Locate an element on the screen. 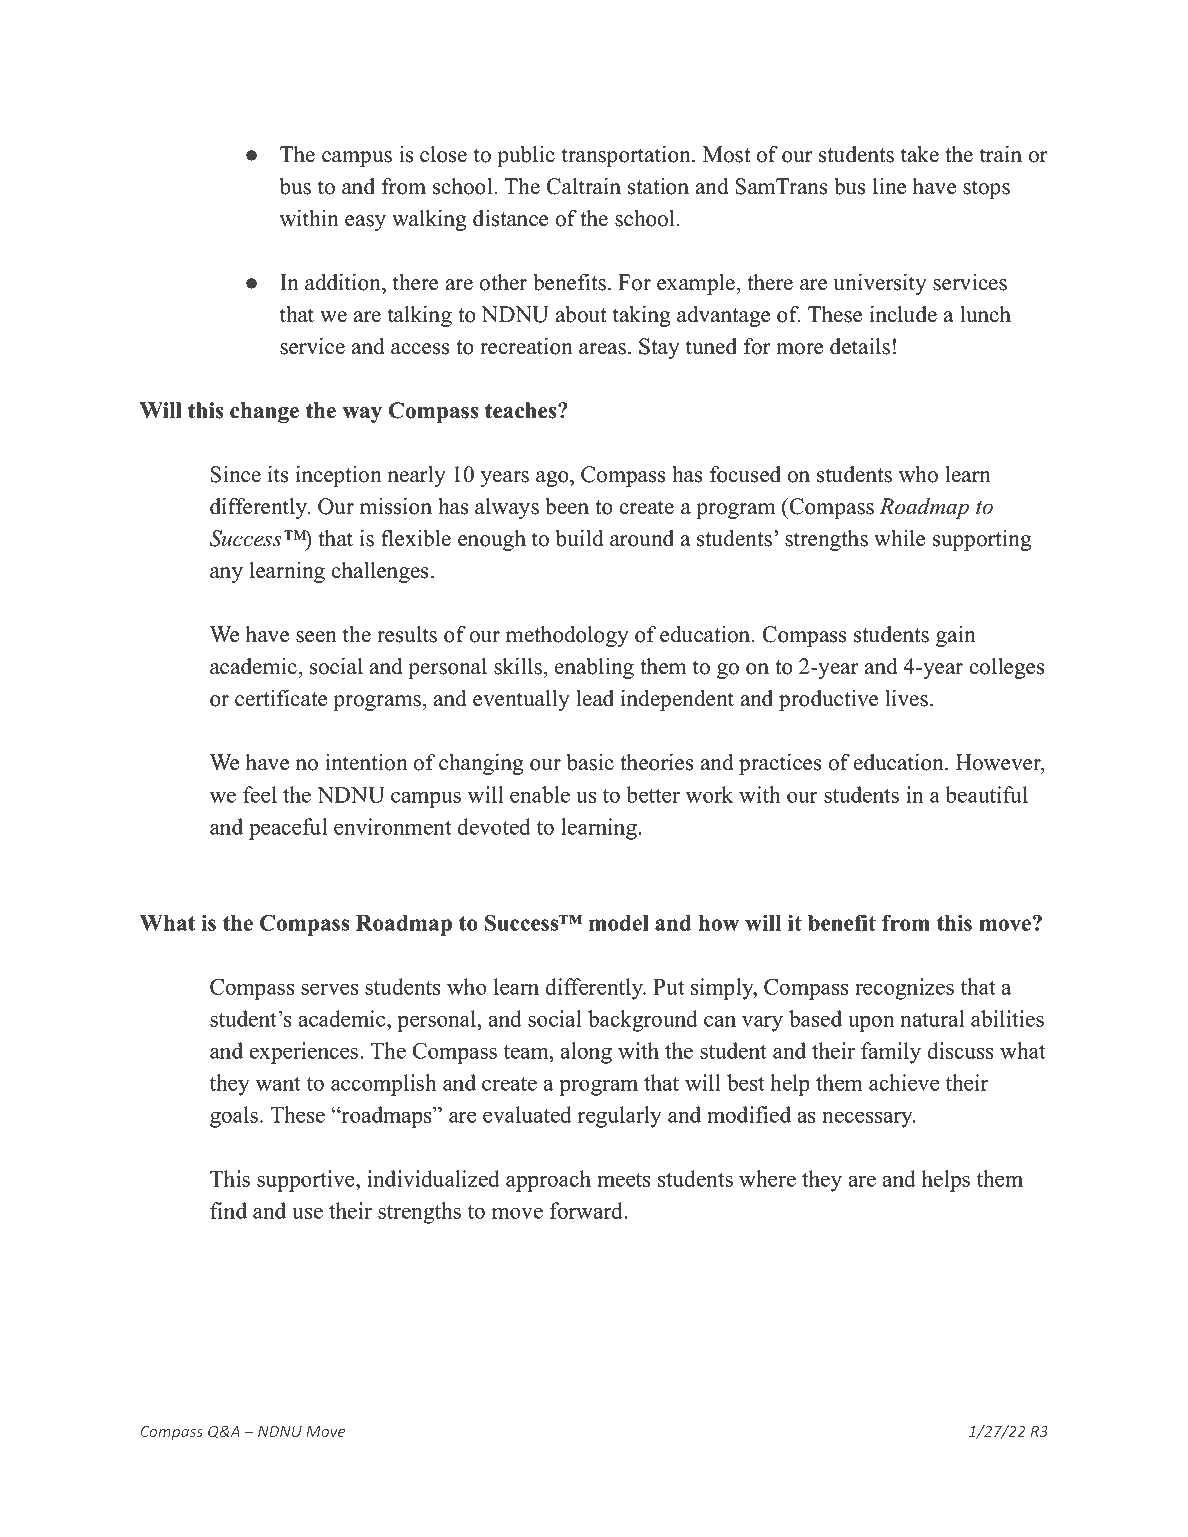 The height and width of the screenshot is (1537, 1188). better is located at coordinates (653, 794).
